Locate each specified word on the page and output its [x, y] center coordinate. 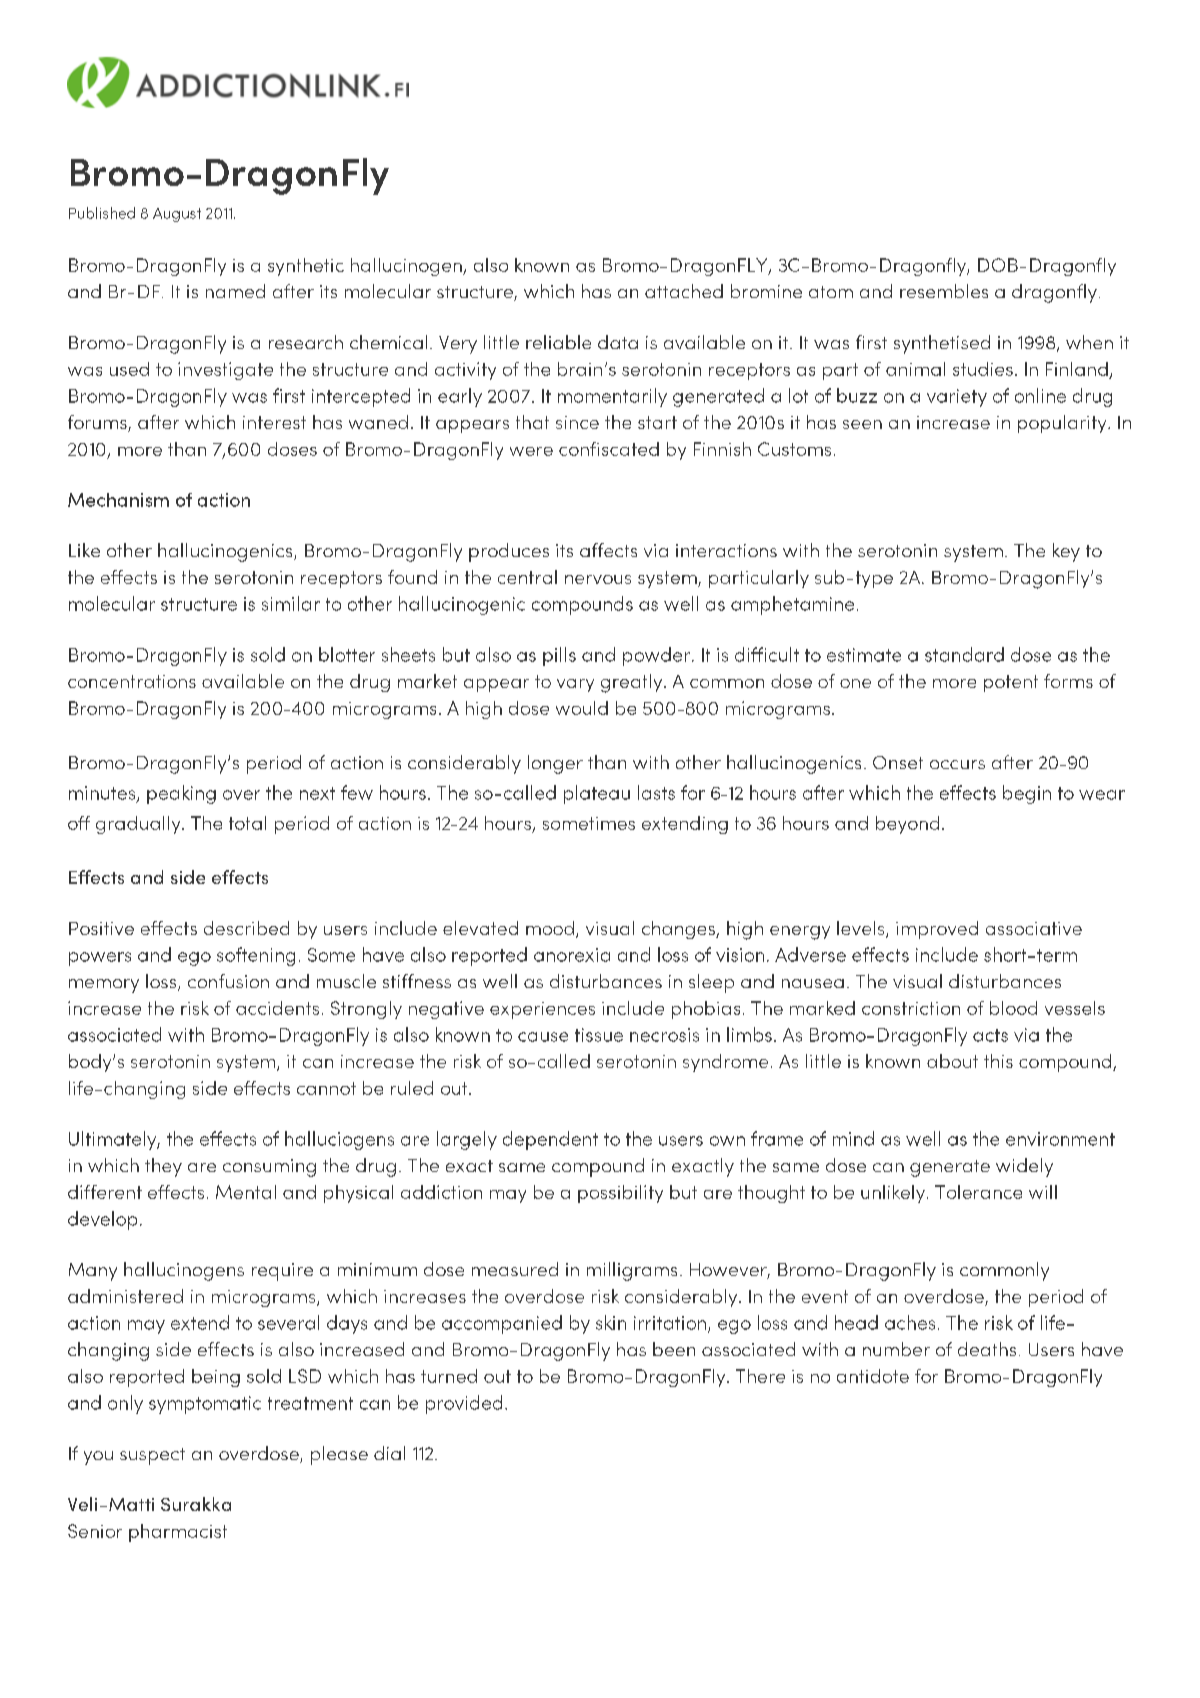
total [247, 823]
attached [684, 291]
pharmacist [178, 1533]
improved [937, 930]
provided [464, 1404]
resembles [944, 291]
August [177, 215]
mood [550, 928]
